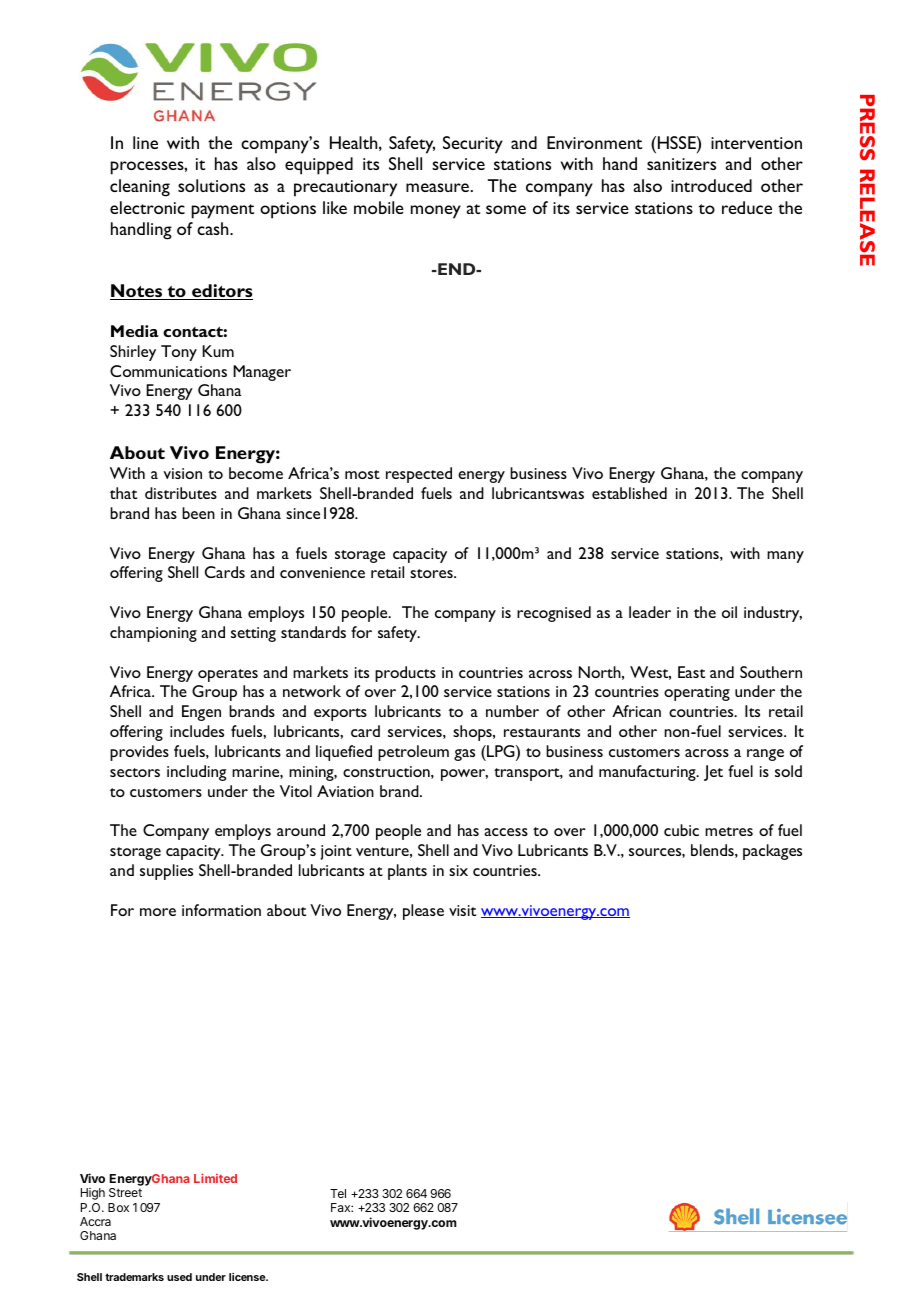 The height and width of the page is (1308, 924). I want to click on packages, so click(772, 852).
